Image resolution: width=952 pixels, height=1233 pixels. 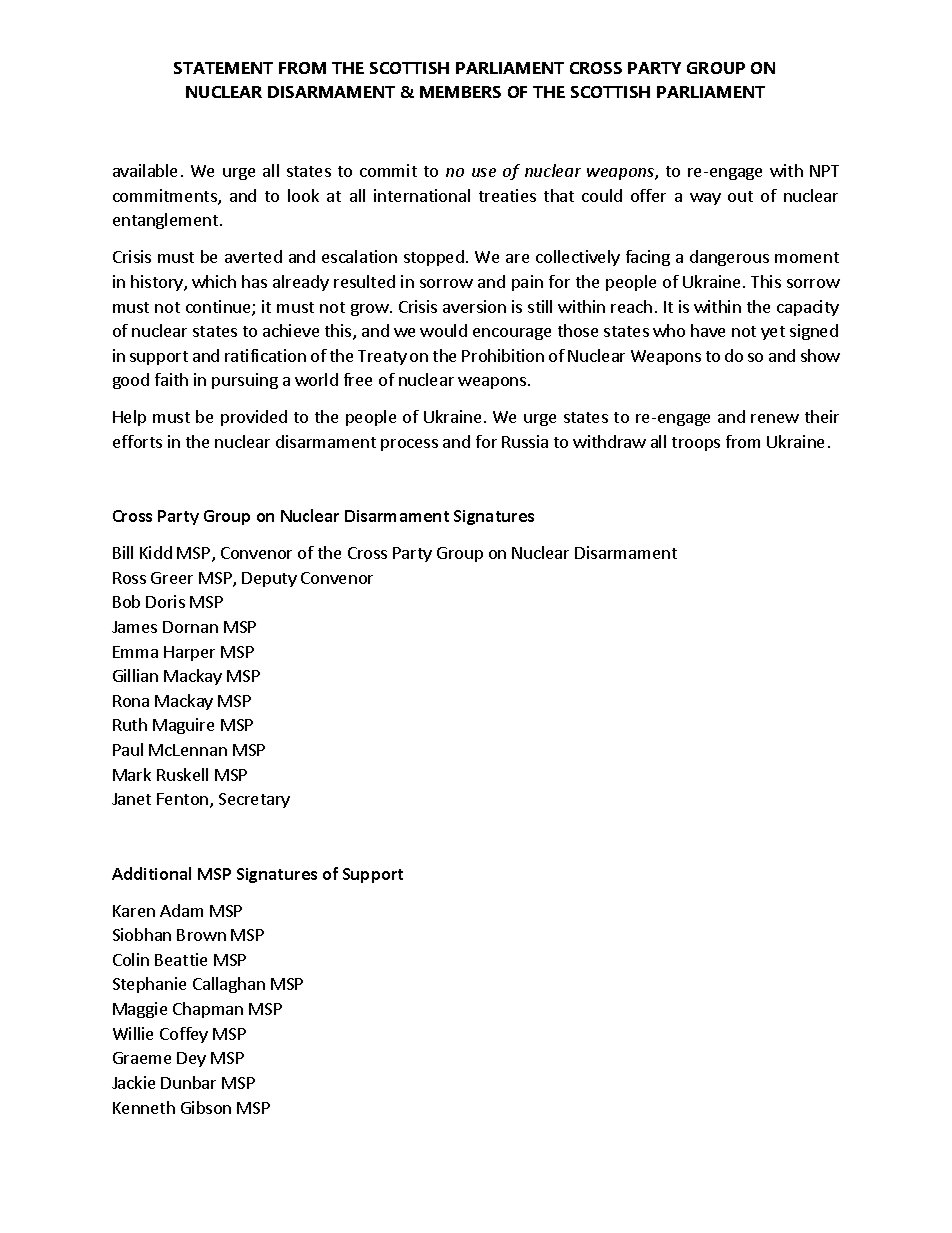 I want to click on Gibson, so click(x=206, y=1107).
